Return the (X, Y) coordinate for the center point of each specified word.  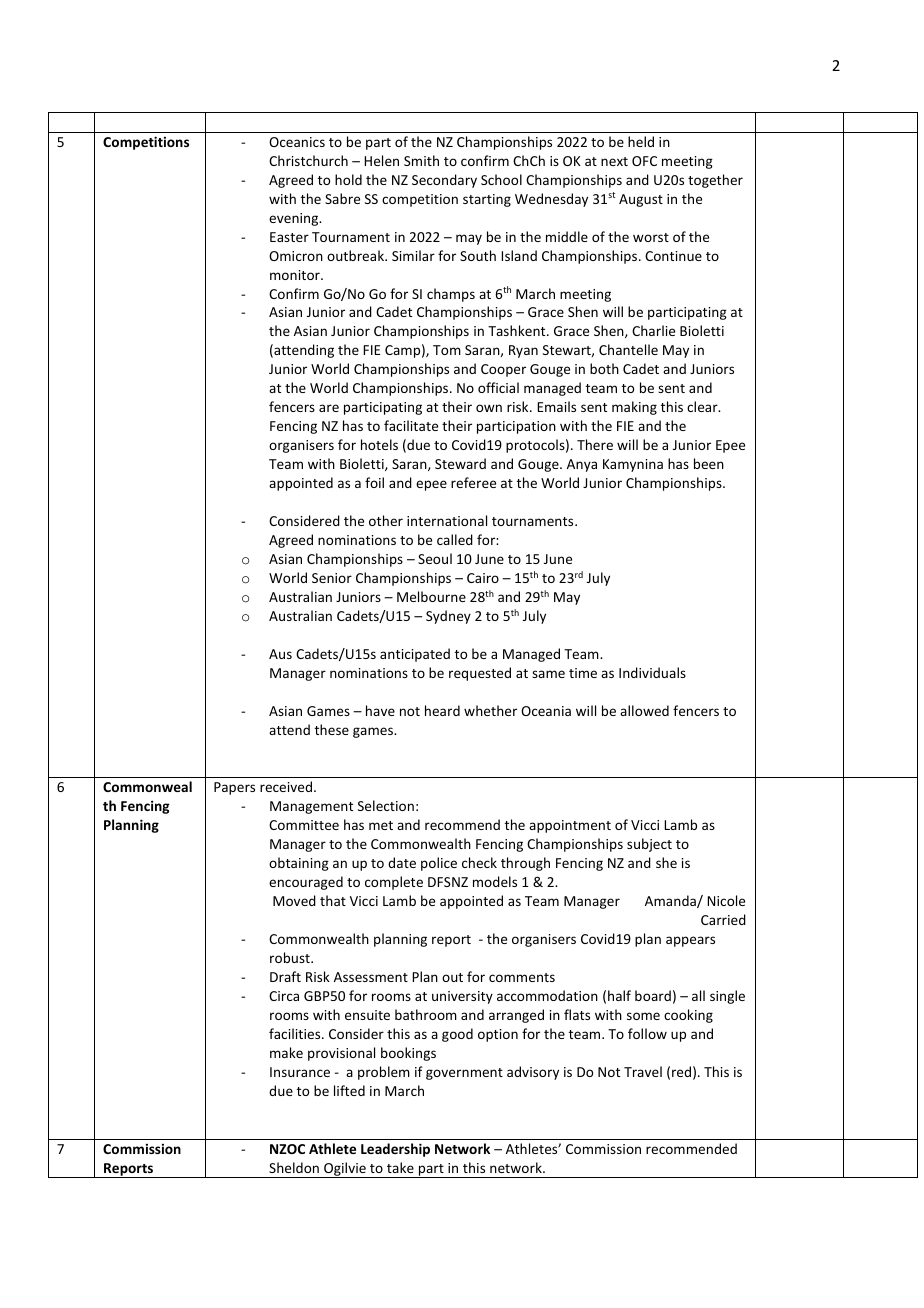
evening (295, 219)
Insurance (300, 1072)
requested (480, 674)
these (332, 729)
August (641, 200)
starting (487, 200)
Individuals (652, 672)
